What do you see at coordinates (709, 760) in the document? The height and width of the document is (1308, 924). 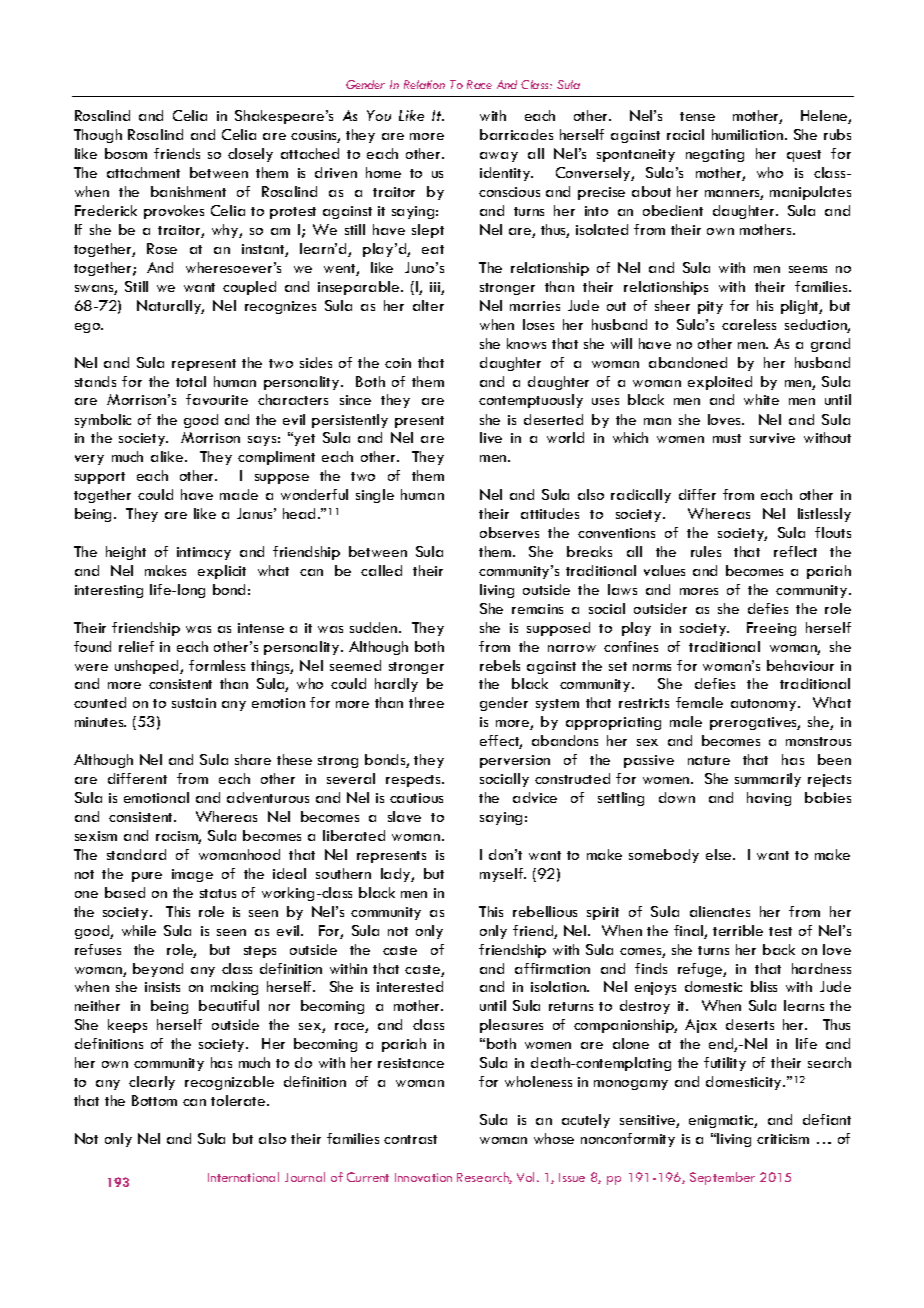 I see `nature` at bounding box center [709, 760].
